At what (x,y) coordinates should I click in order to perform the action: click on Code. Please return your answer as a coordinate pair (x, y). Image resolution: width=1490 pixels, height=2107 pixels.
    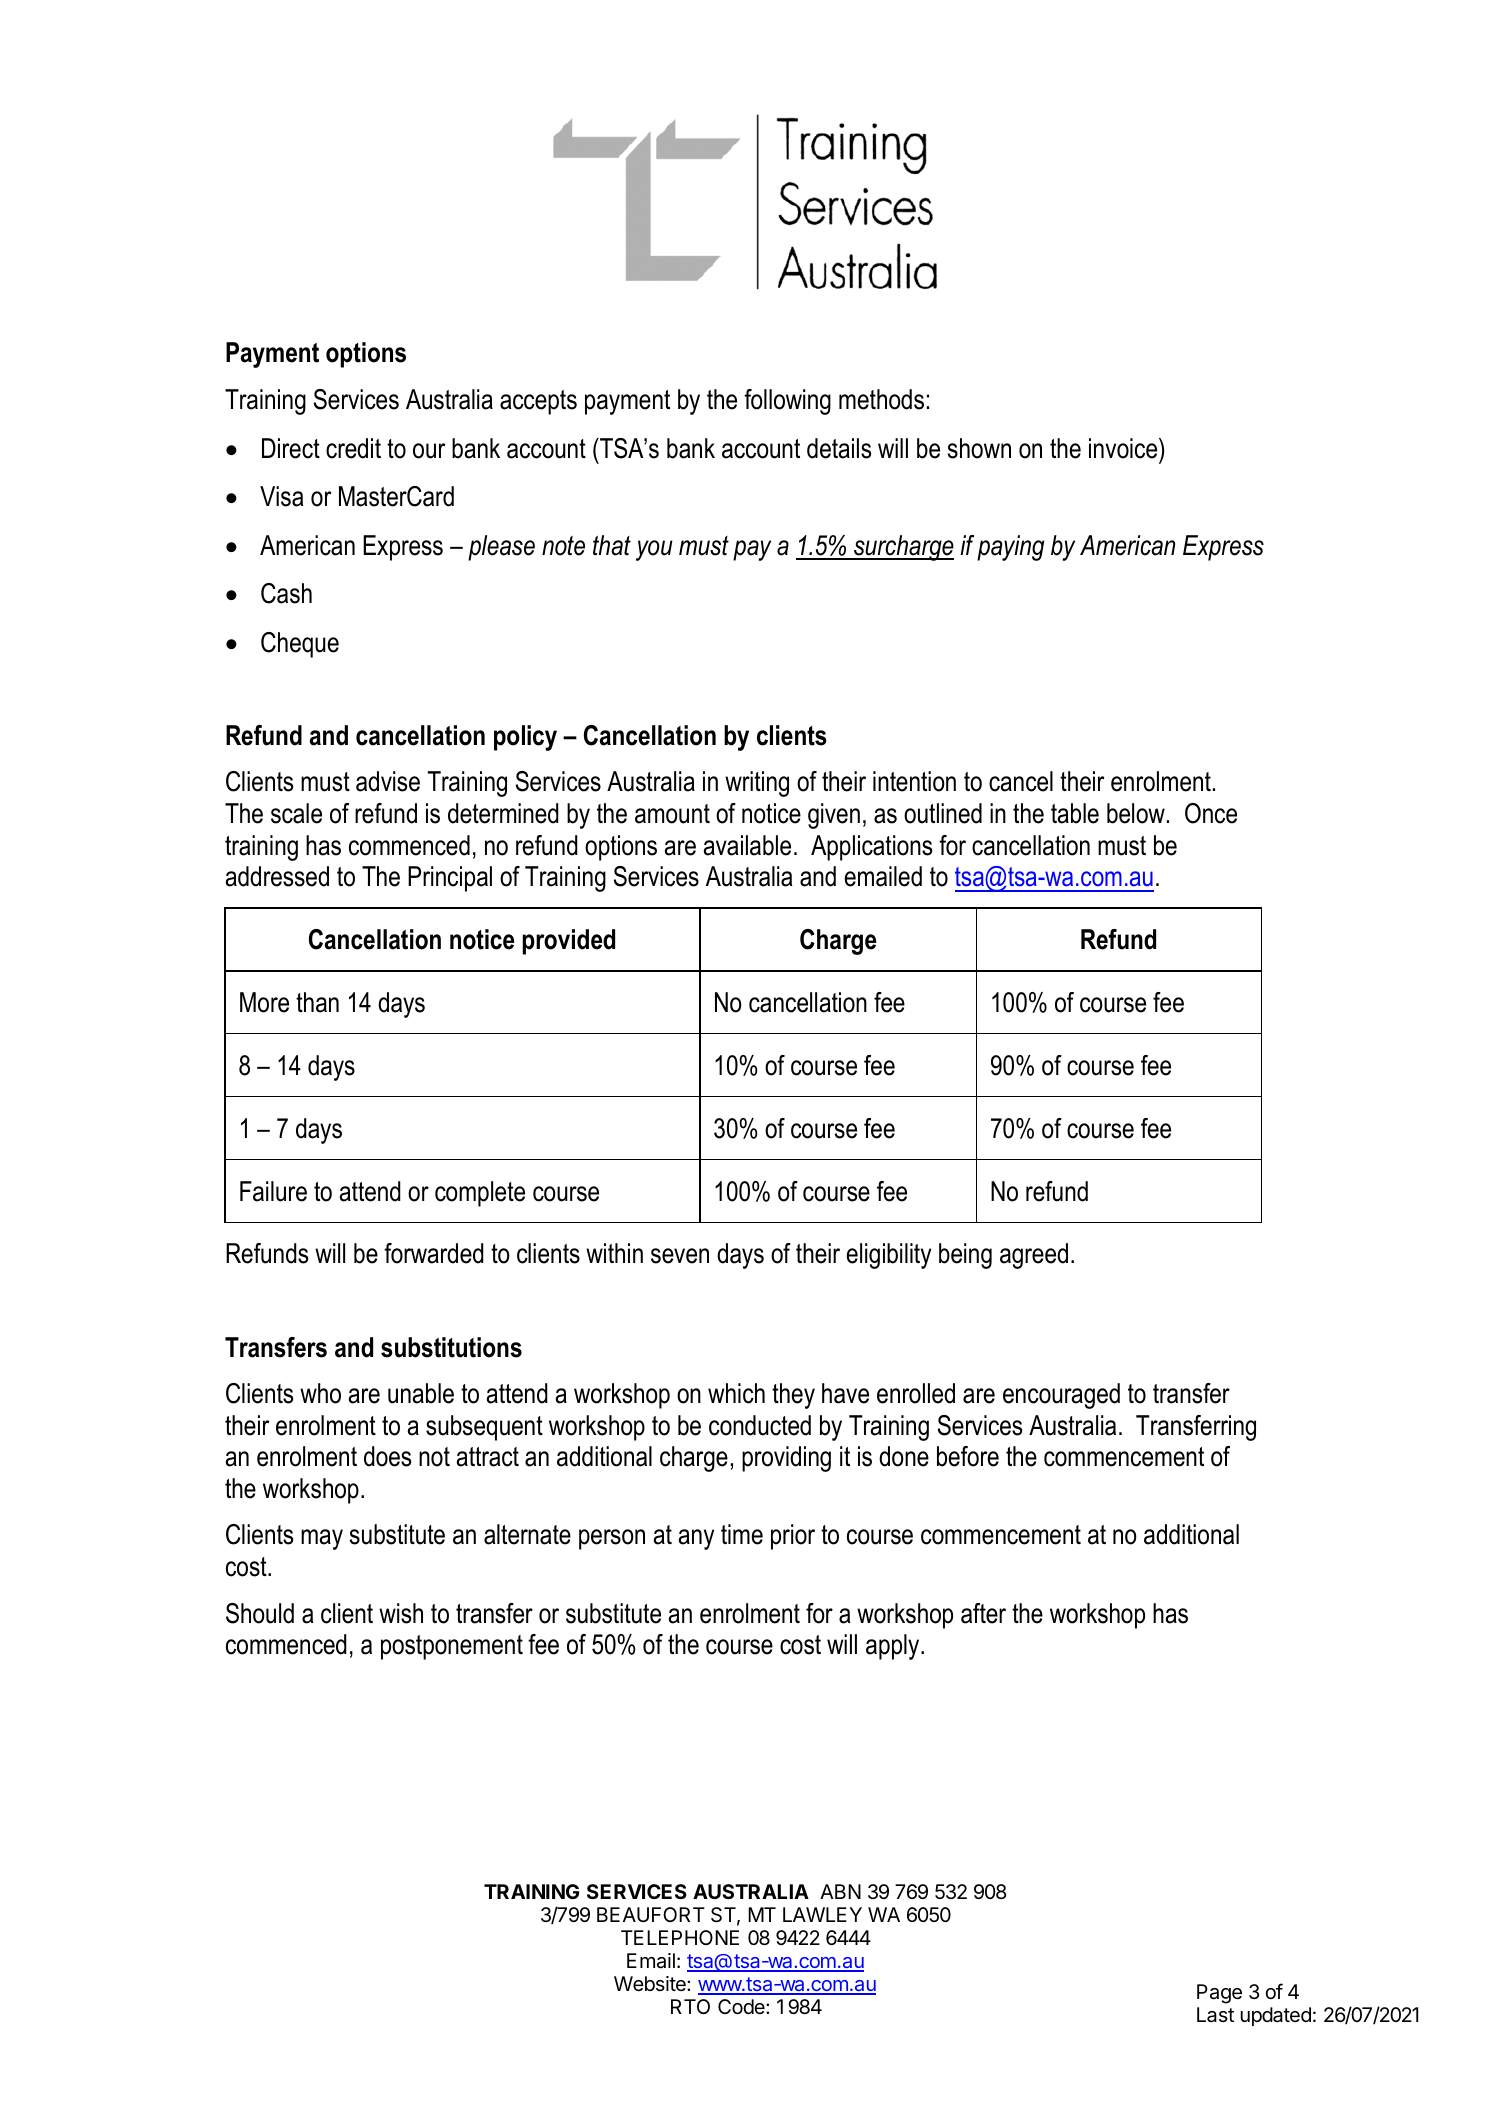
    Looking at the image, I should click on (742, 2006).
